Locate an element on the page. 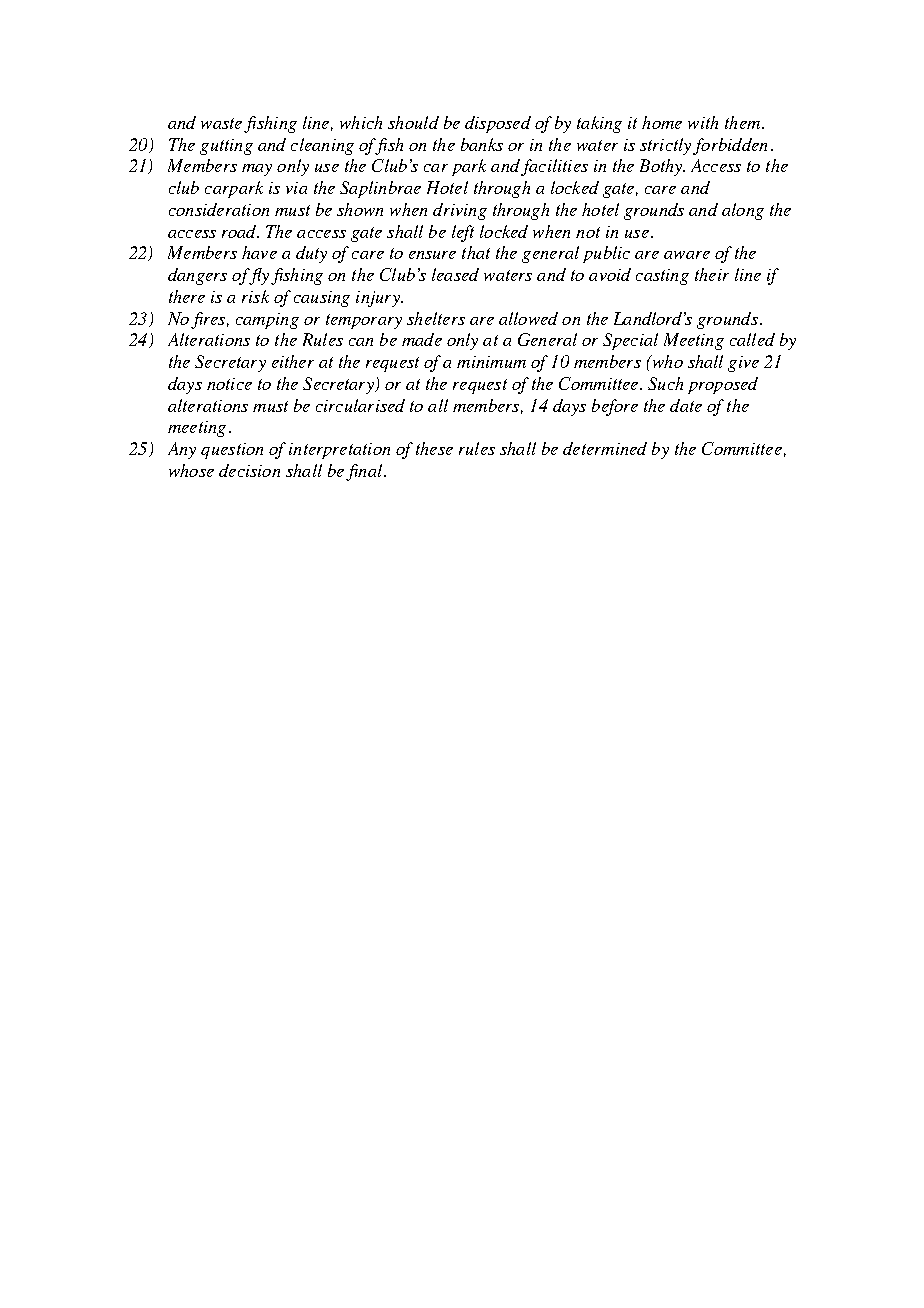 The image size is (924, 1308). along is located at coordinates (743, 211).
